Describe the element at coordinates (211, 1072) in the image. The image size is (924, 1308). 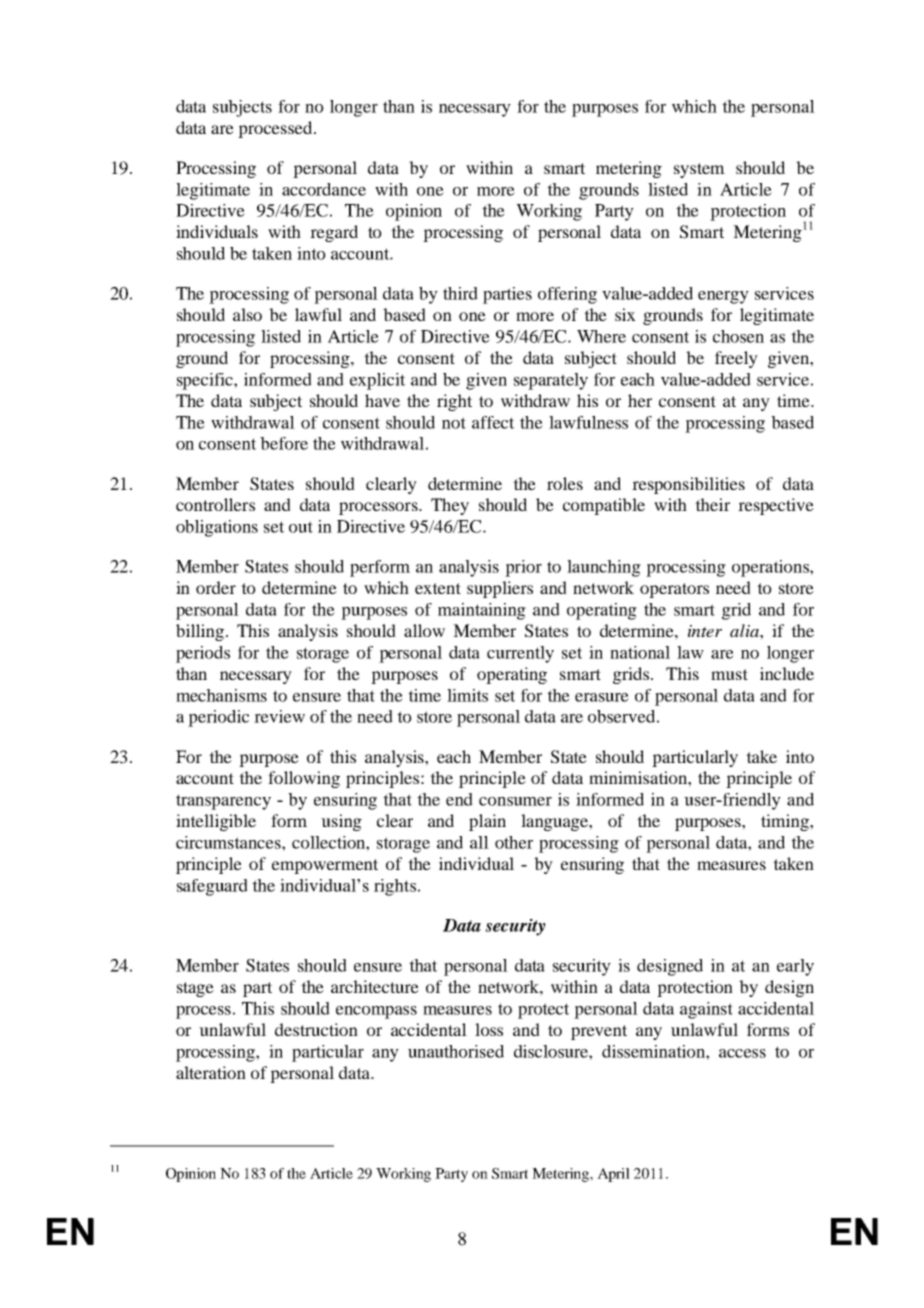
I see `alteration` at that location.
